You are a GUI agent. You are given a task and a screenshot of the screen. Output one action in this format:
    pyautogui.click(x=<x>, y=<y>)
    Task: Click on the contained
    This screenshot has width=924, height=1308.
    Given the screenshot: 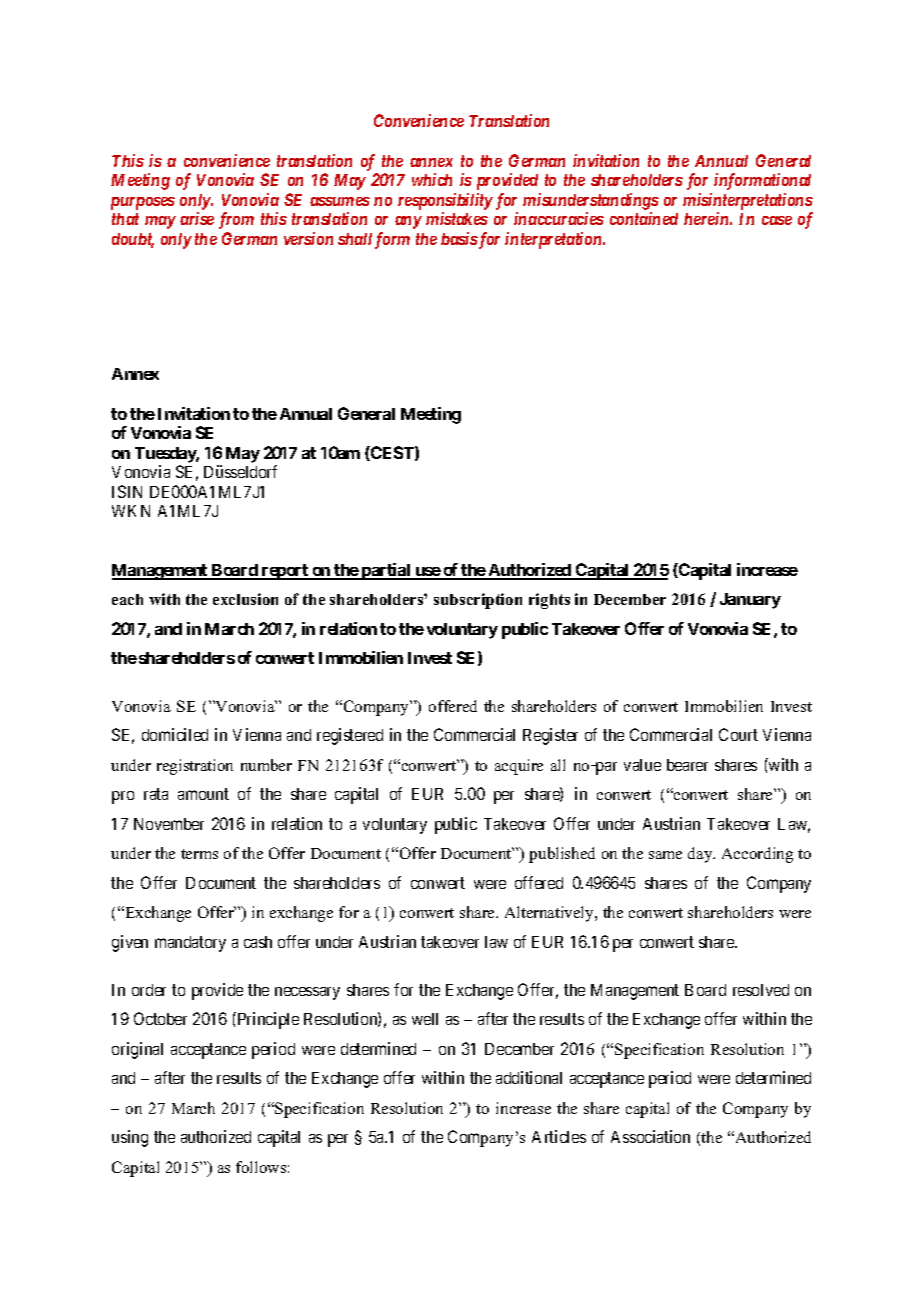 What is the action you would take?
    pyautogui.click(x=644, y=218)
